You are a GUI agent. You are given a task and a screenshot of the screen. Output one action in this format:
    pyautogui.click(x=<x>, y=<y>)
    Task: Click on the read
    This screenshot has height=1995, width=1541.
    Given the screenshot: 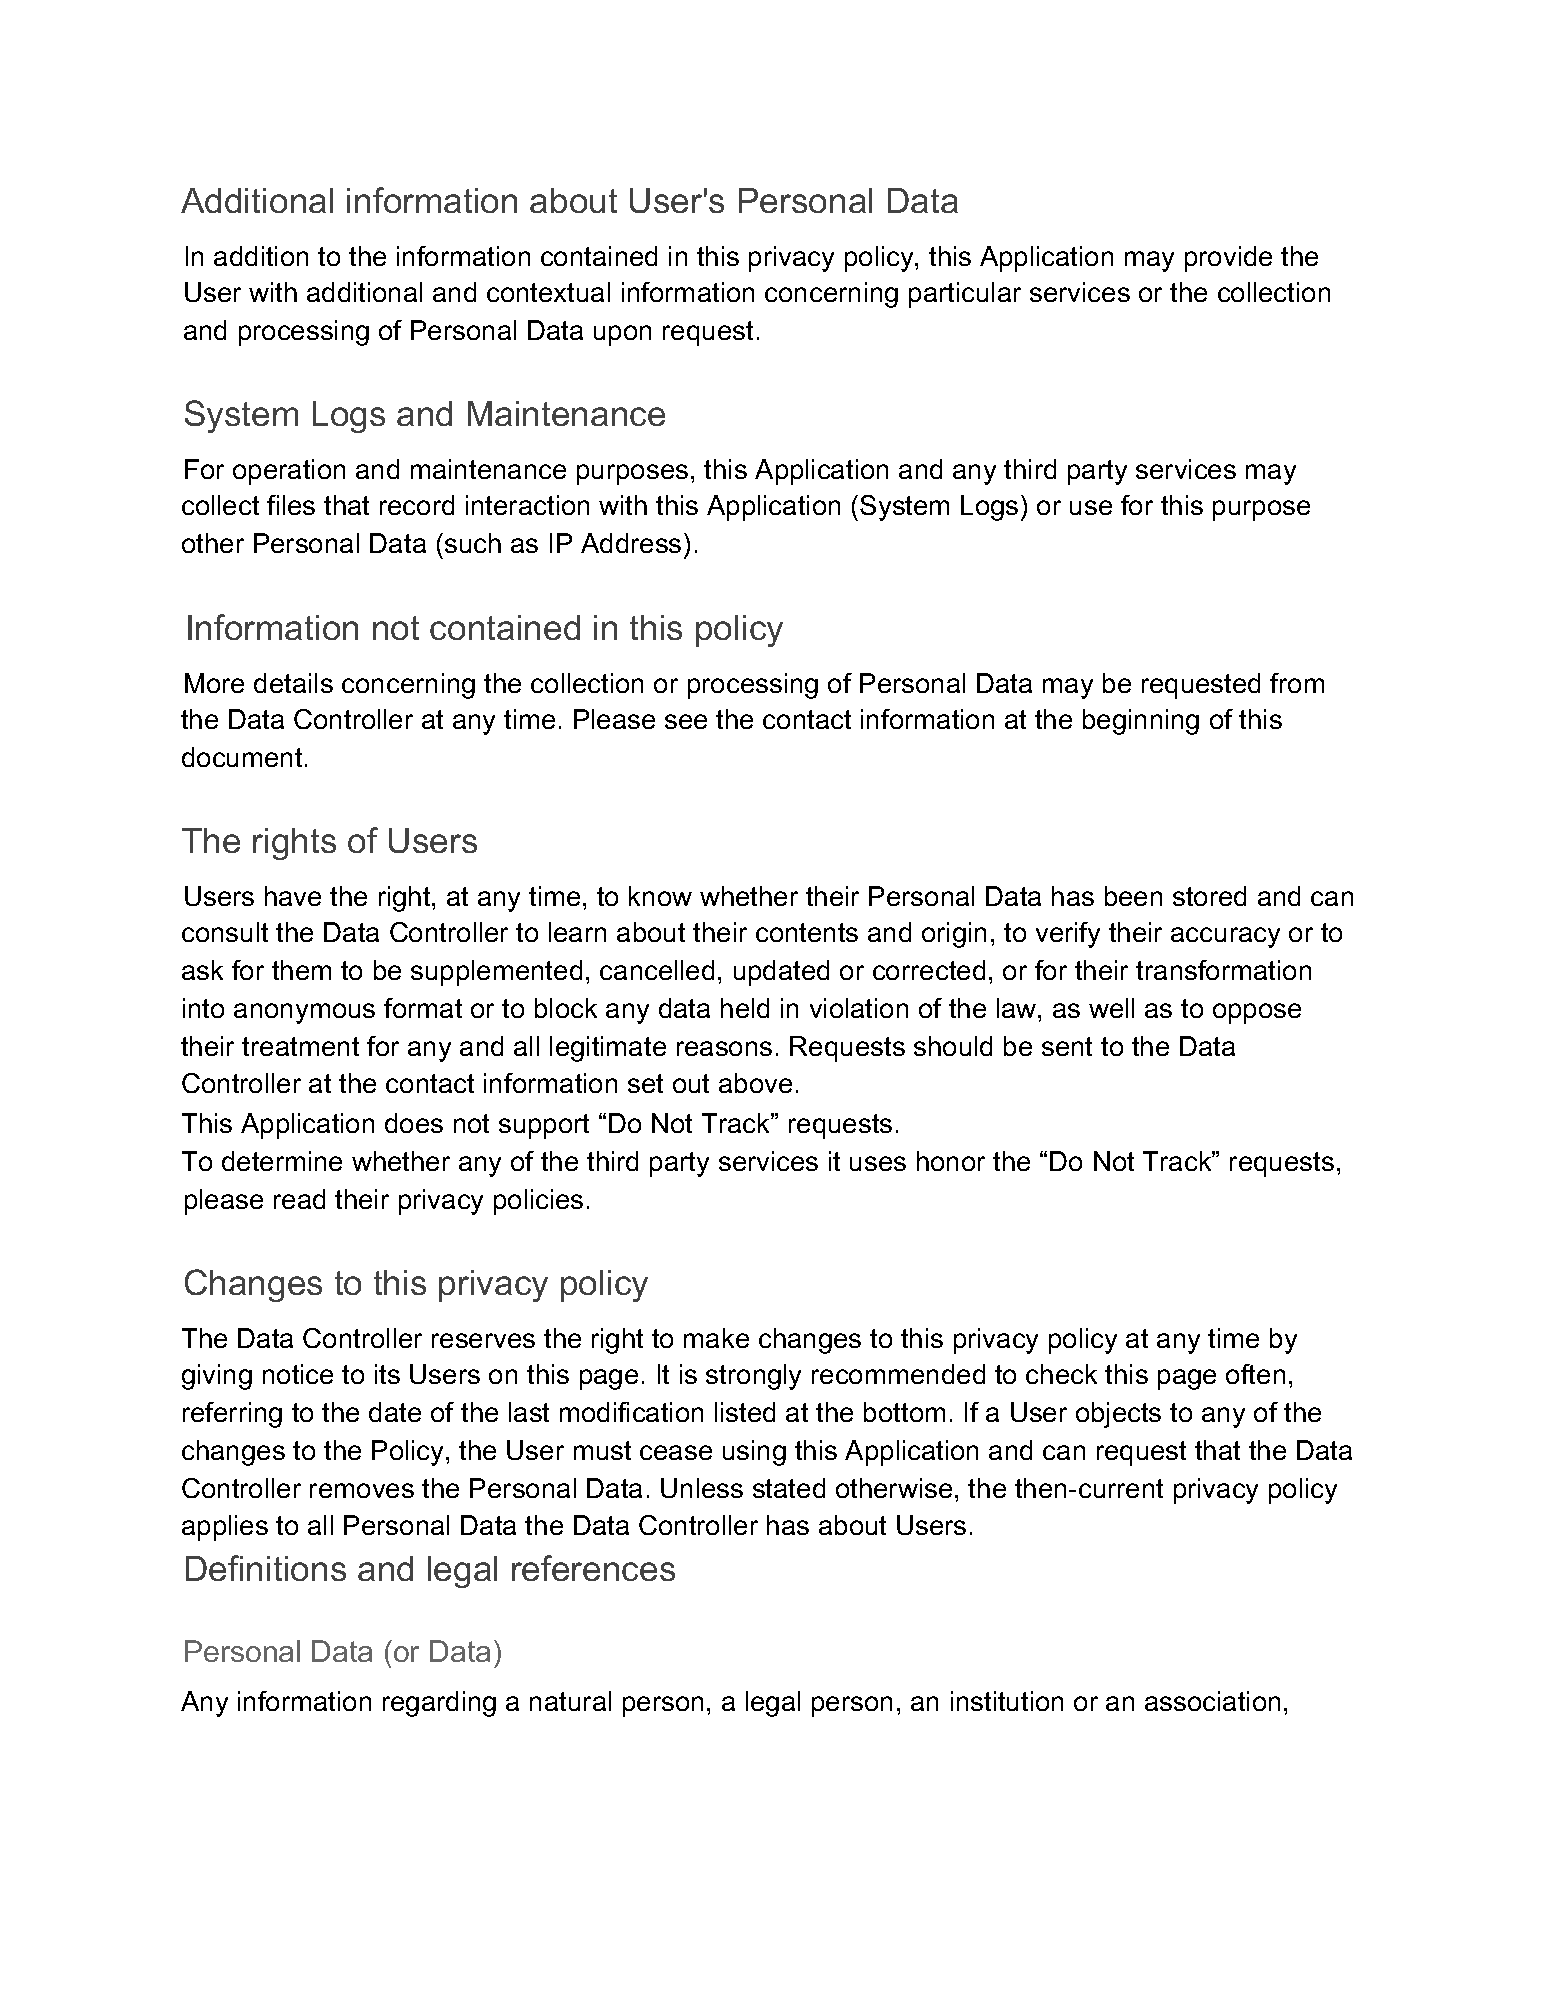 What is the action you would take?
    pyautogui.click(x=299, y=1199)
